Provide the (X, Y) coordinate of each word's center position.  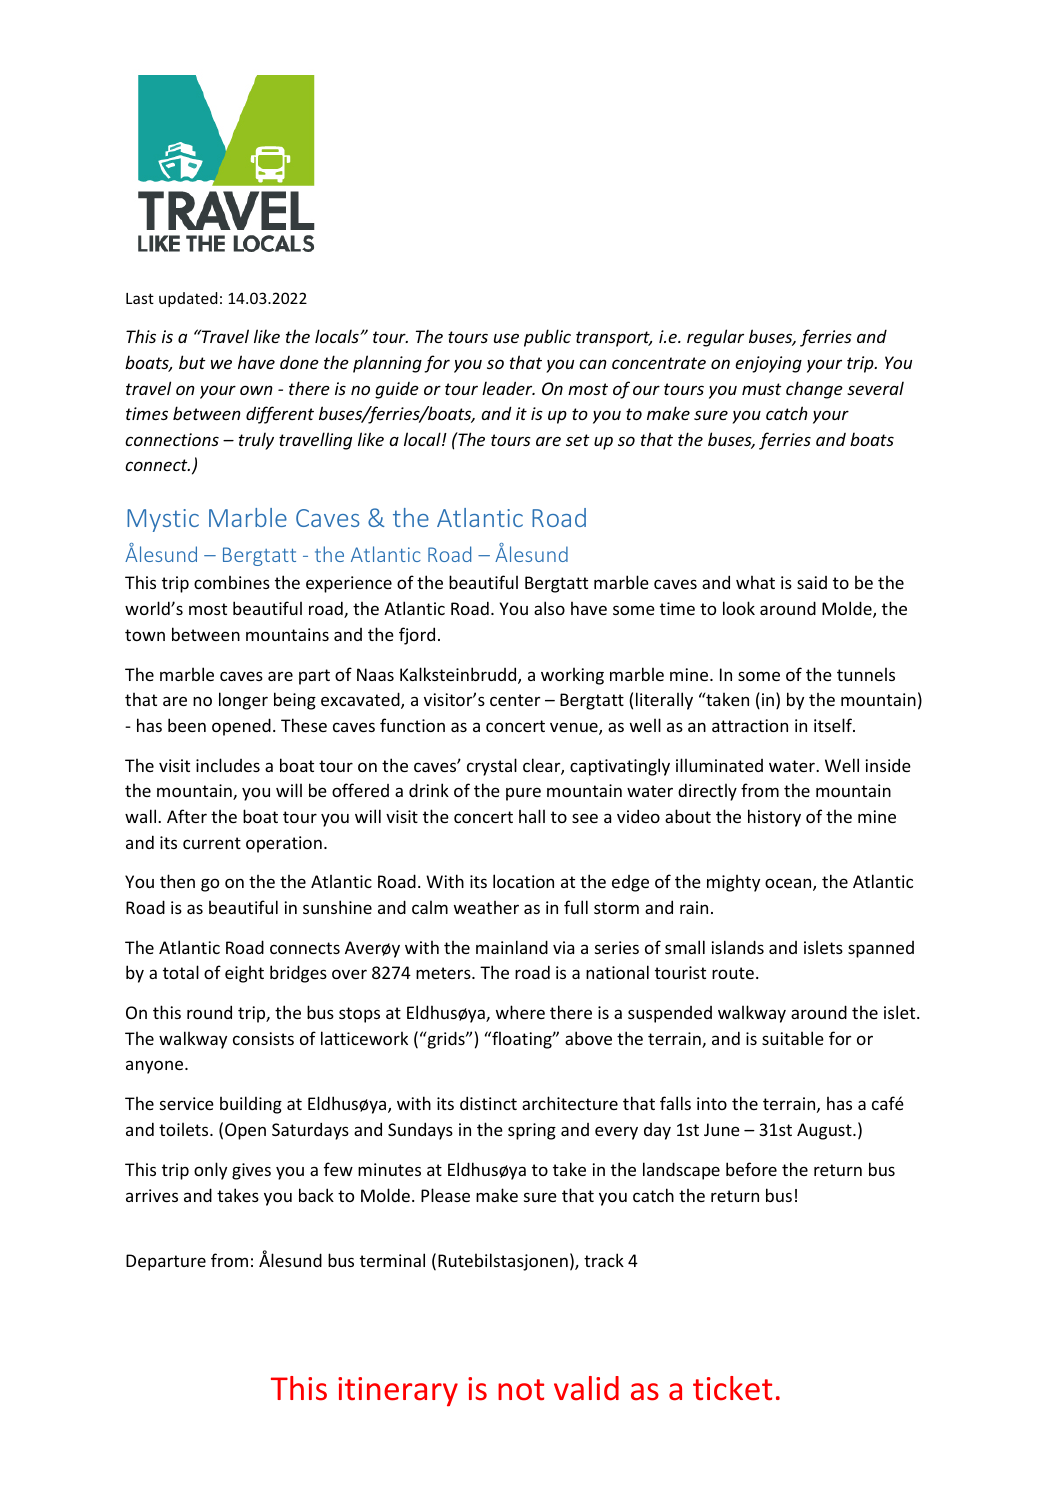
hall (532, 816)
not (521, 1390)
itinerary (398, 1391)
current (212, 843)
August (825, 1131)
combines (232, 582)
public (547, 338)
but (192, 362)
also (549, 608)
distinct (488, 1103)
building (251, 1105)
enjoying (768, 364)
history (774, 818)
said (812, 582)
